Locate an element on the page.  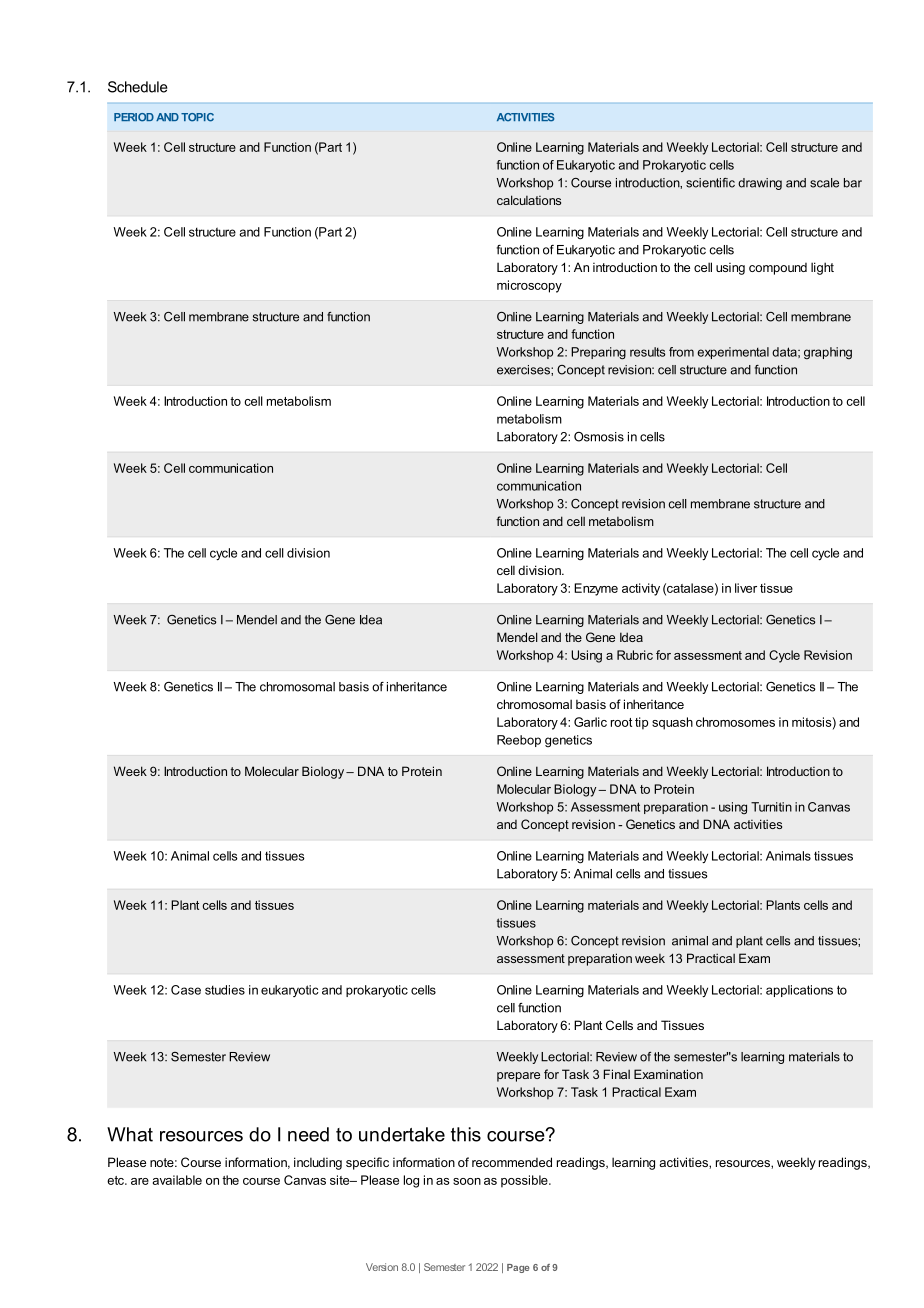
Case is located at coordinates (186, 990).
